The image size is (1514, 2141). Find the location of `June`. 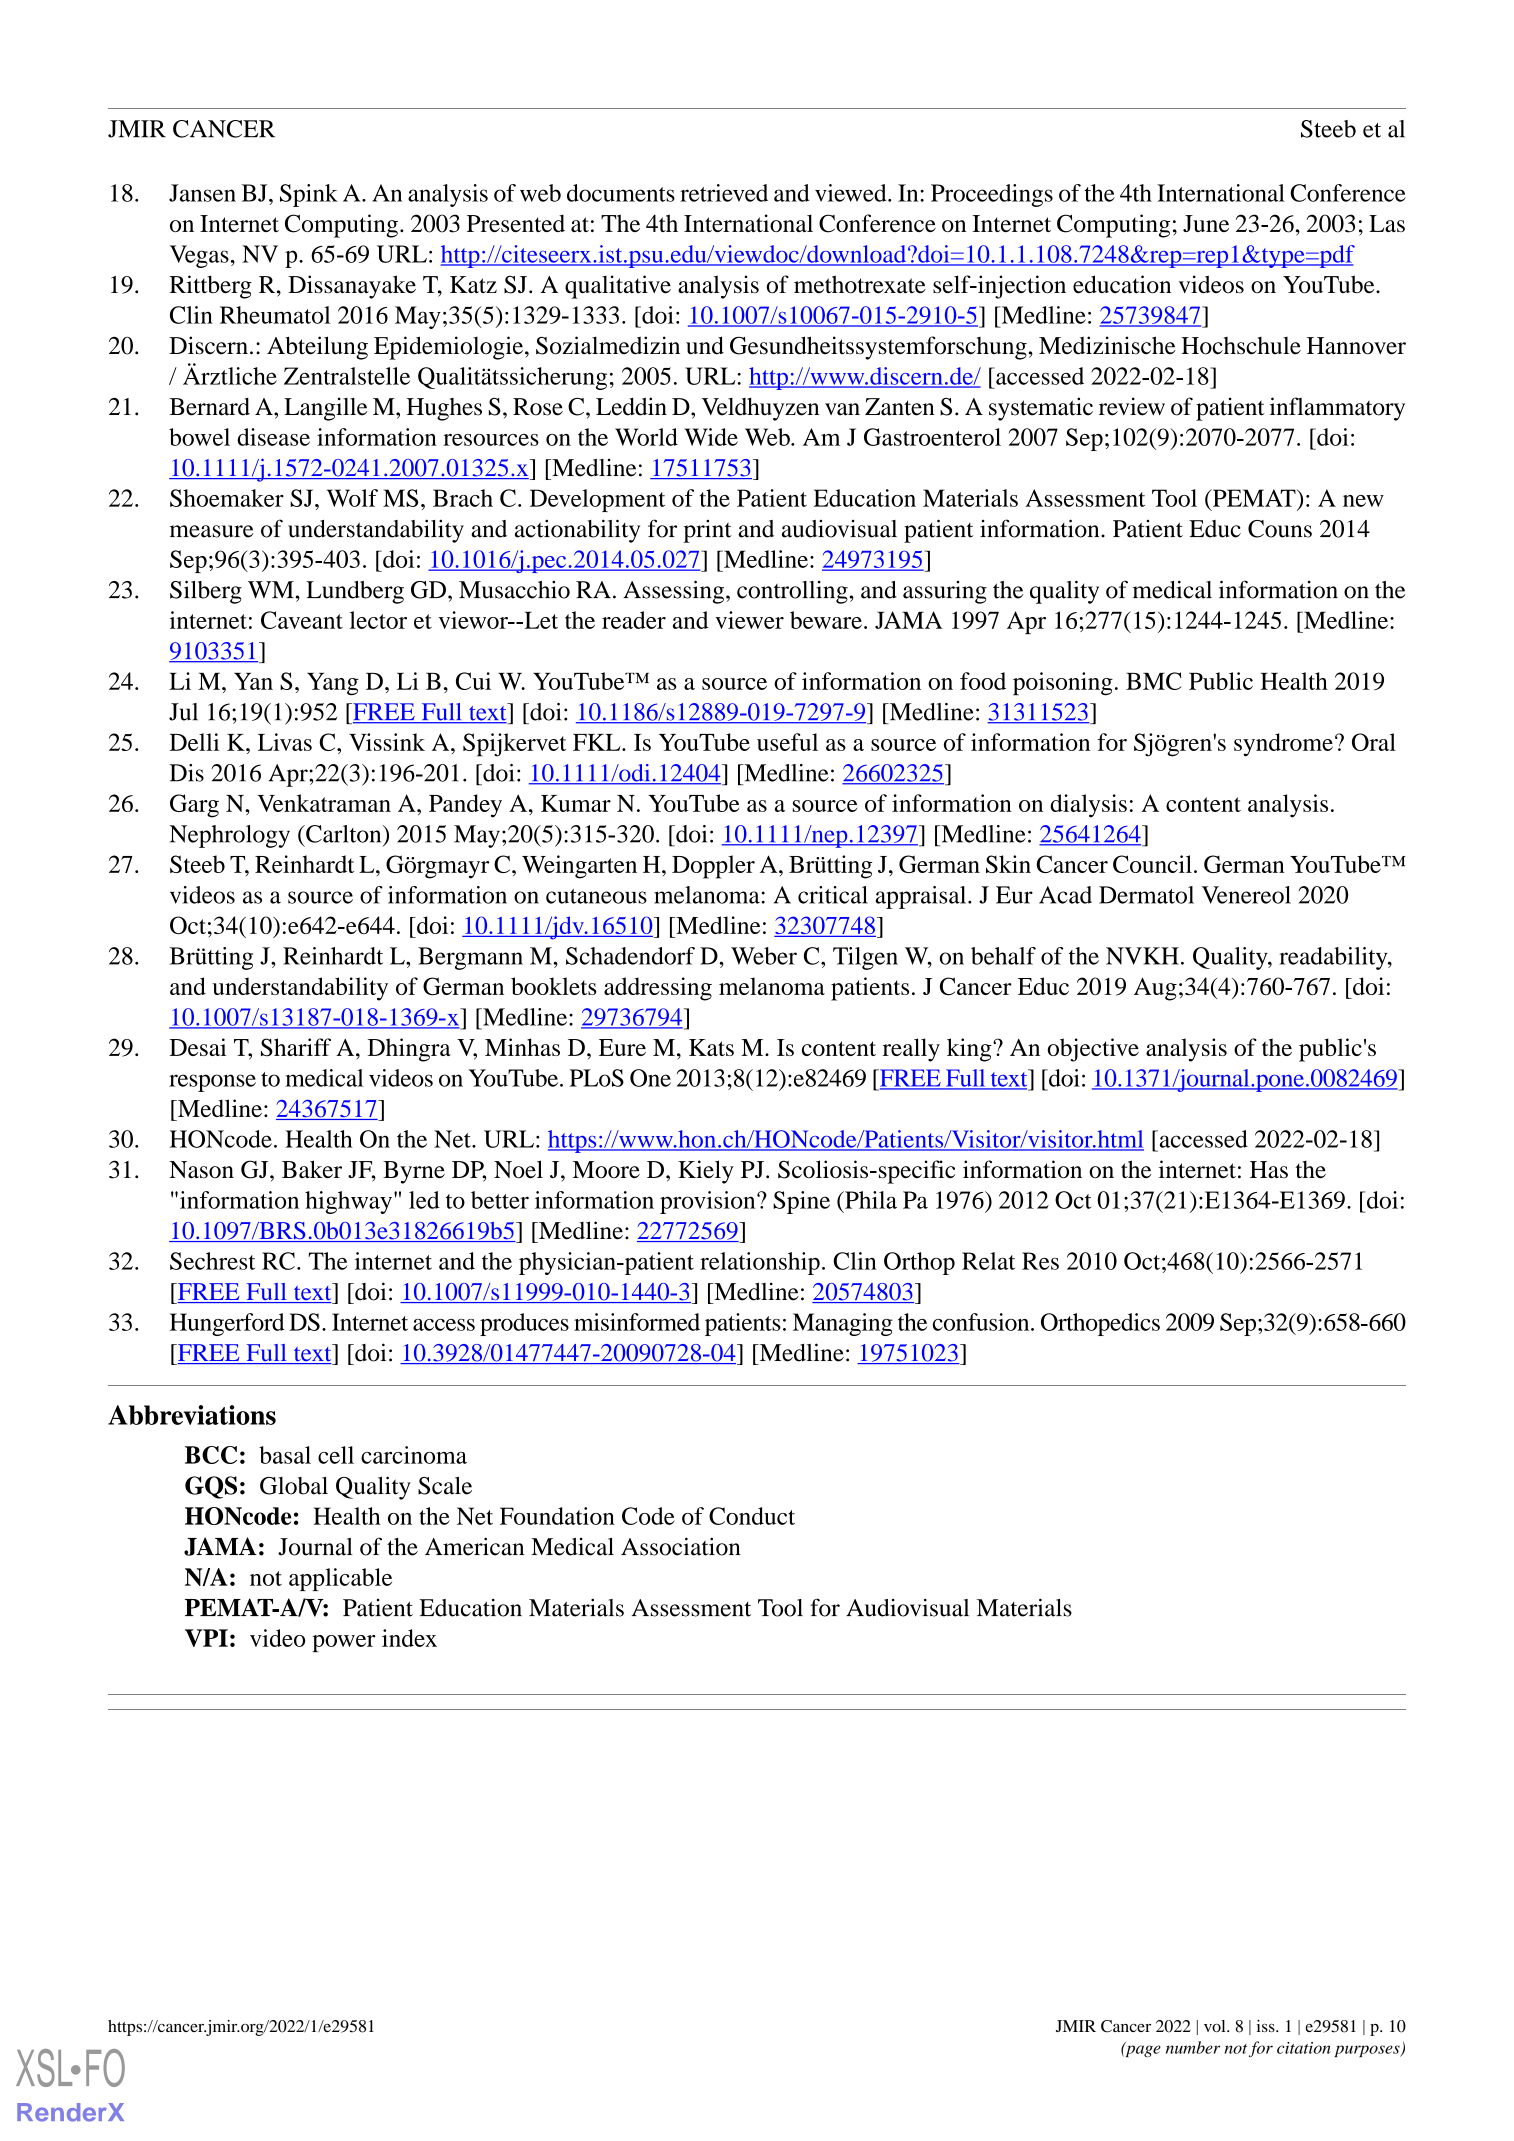

June is located at coordinates (1206, 223).
